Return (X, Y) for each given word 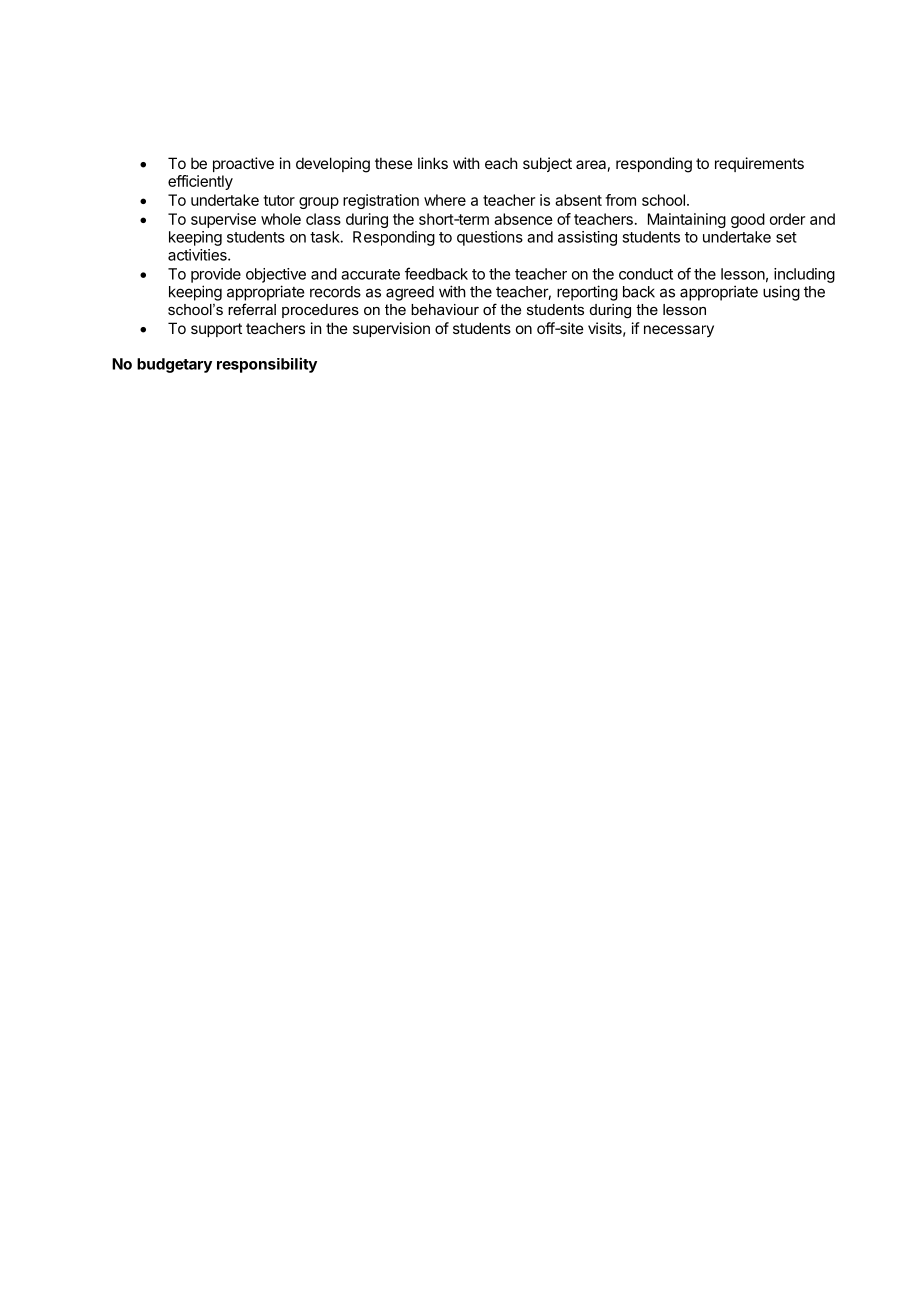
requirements (759, 164)
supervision (391, 329)
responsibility (267, 365)
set (786, 237)
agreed (410, 293)
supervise (223, 220)
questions (490, 238)
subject (547, 164)
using (781, 293)
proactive (243, 164)
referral (252, 309)
